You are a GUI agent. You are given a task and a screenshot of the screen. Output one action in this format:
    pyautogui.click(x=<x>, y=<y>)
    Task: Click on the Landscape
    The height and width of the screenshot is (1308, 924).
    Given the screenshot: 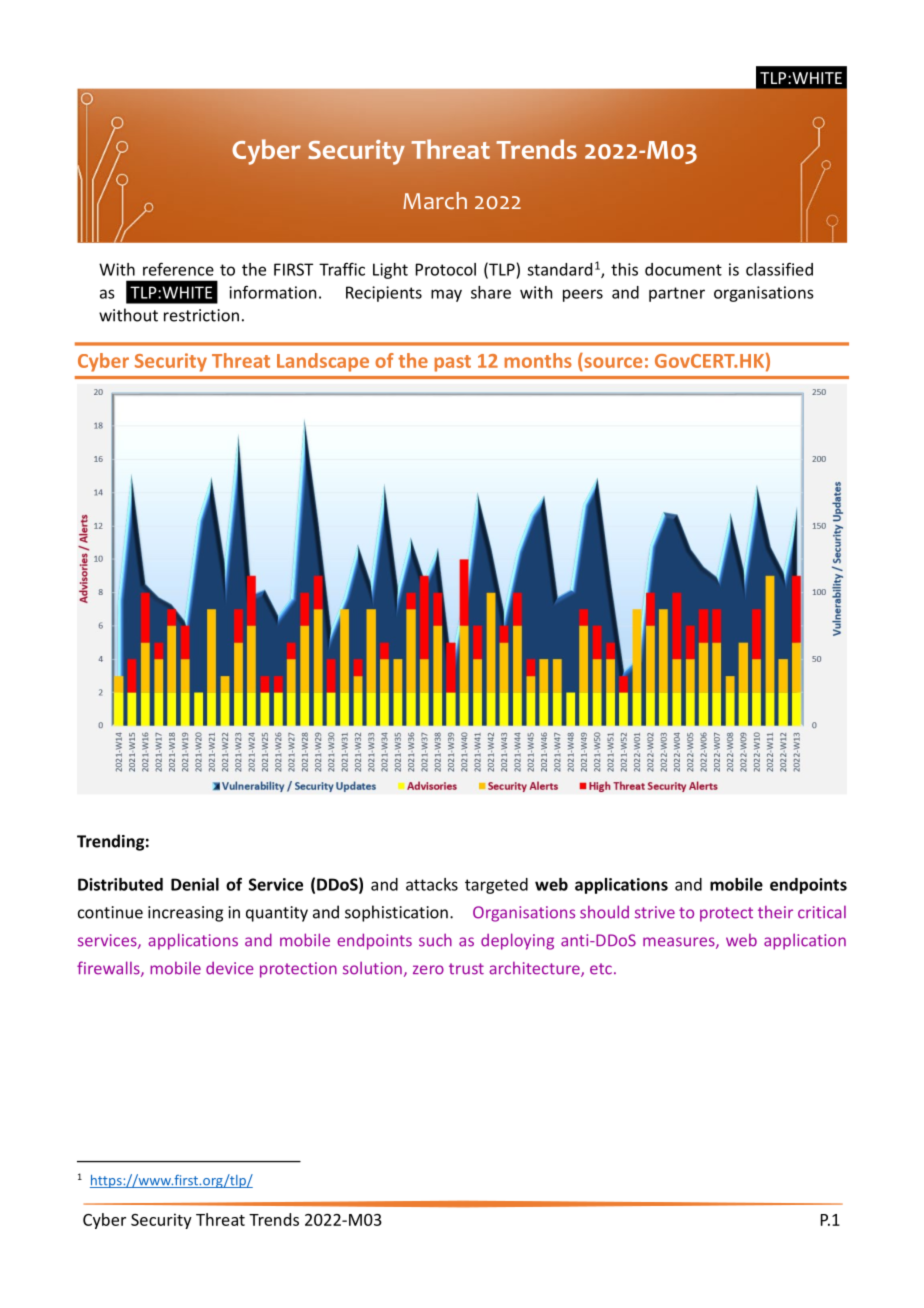 What is the action you would take?
    pyautogui.click(x=323, y=362)
